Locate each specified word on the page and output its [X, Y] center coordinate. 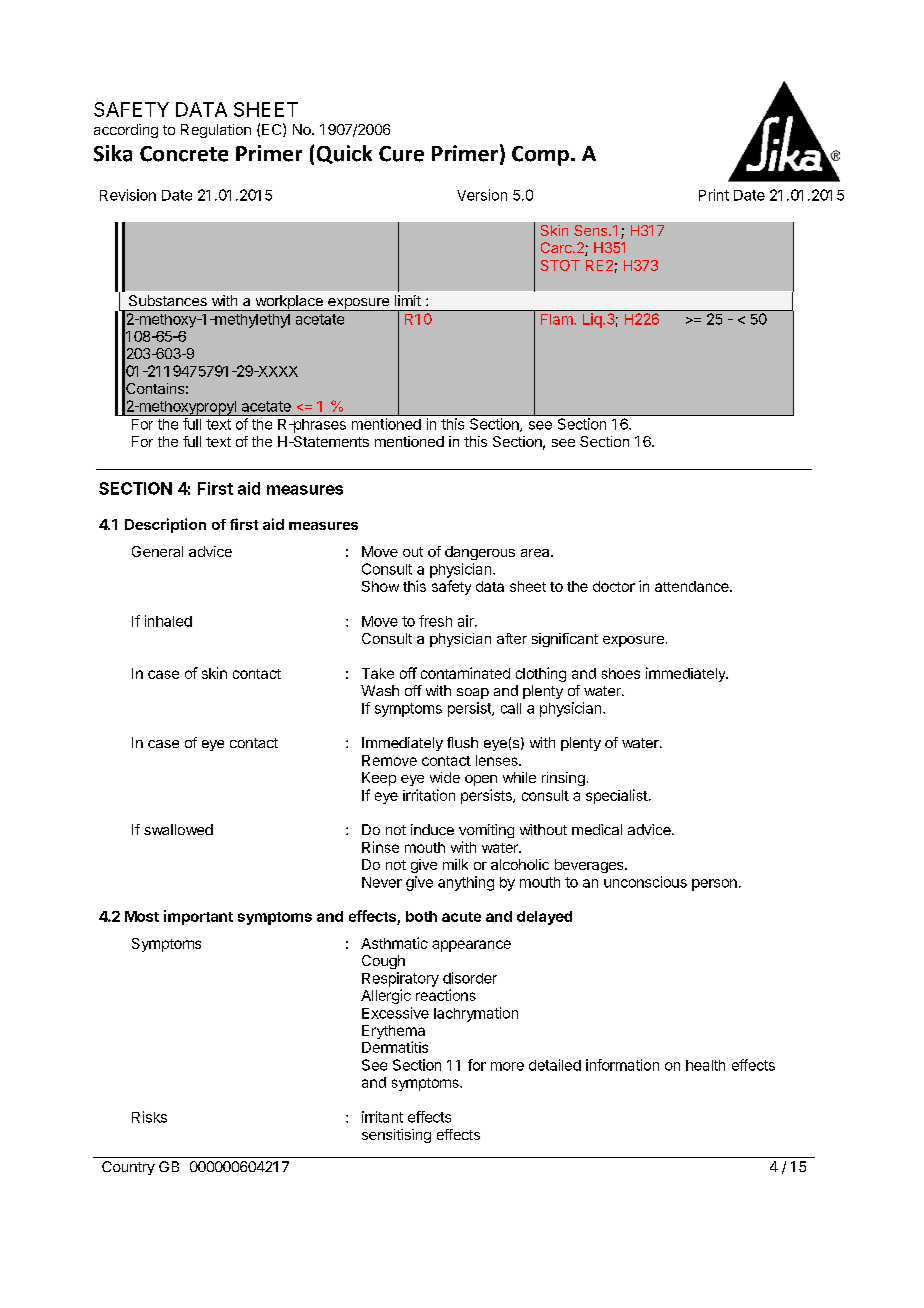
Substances [168, 300]
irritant [382, 1117]
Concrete [184, 154]
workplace [289, 303]
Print [714, 195]
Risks [149, 1117]
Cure [401, 154]
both [421, 916]
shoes [621, 673]
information [622, 1065]
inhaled [168, 621]
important [198, 917]
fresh [435, 621]
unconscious [645, 882]
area [536, 553]
